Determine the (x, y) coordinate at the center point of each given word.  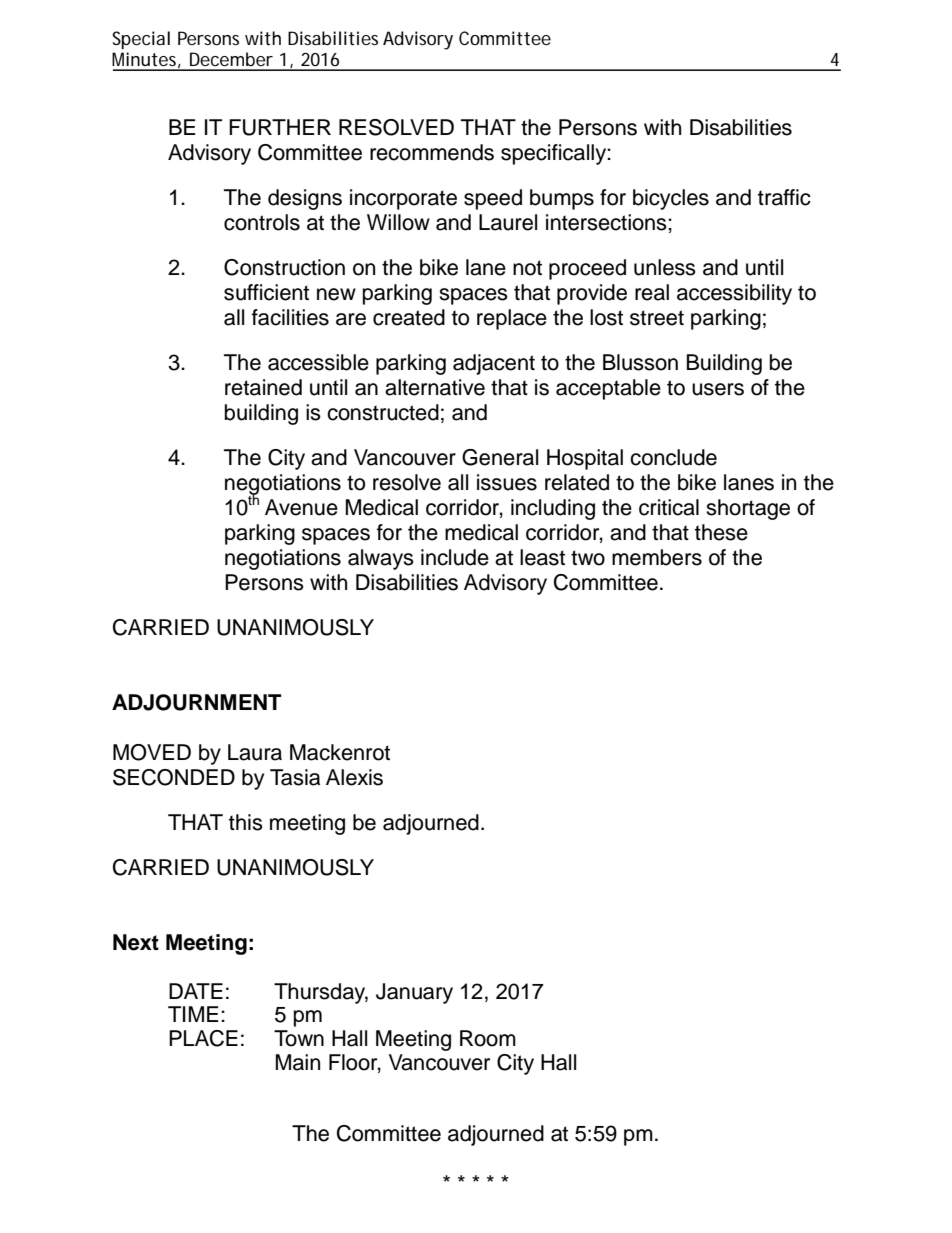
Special (141, 40)
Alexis (354, 777)
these (721, 532)
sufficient (266, 292)
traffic (784, 197)
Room (488, 1038)
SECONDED (174, 777)
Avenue (301, 507)
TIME (193, 1014)
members (657, 557)
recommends (432, 152)
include (455, 557)
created (409, 317)
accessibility (734, 294)
